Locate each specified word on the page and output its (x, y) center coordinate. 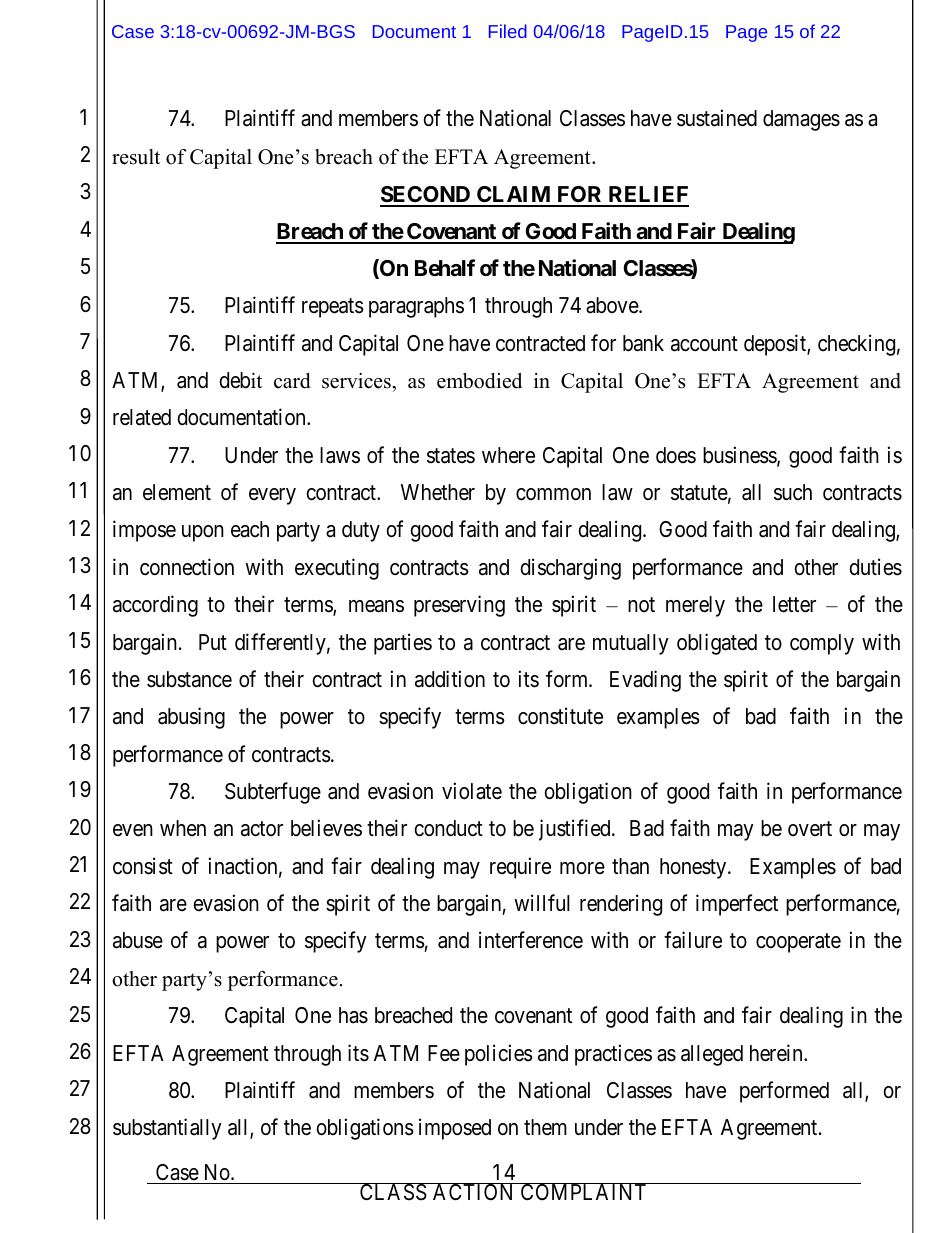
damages (801, 120)
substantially (167, 1129)
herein (777, 1053)
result (136, 157)
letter (794, 604)
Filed (508, 31)
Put (213, 642)
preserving (459, 606)
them (545, 1127)
